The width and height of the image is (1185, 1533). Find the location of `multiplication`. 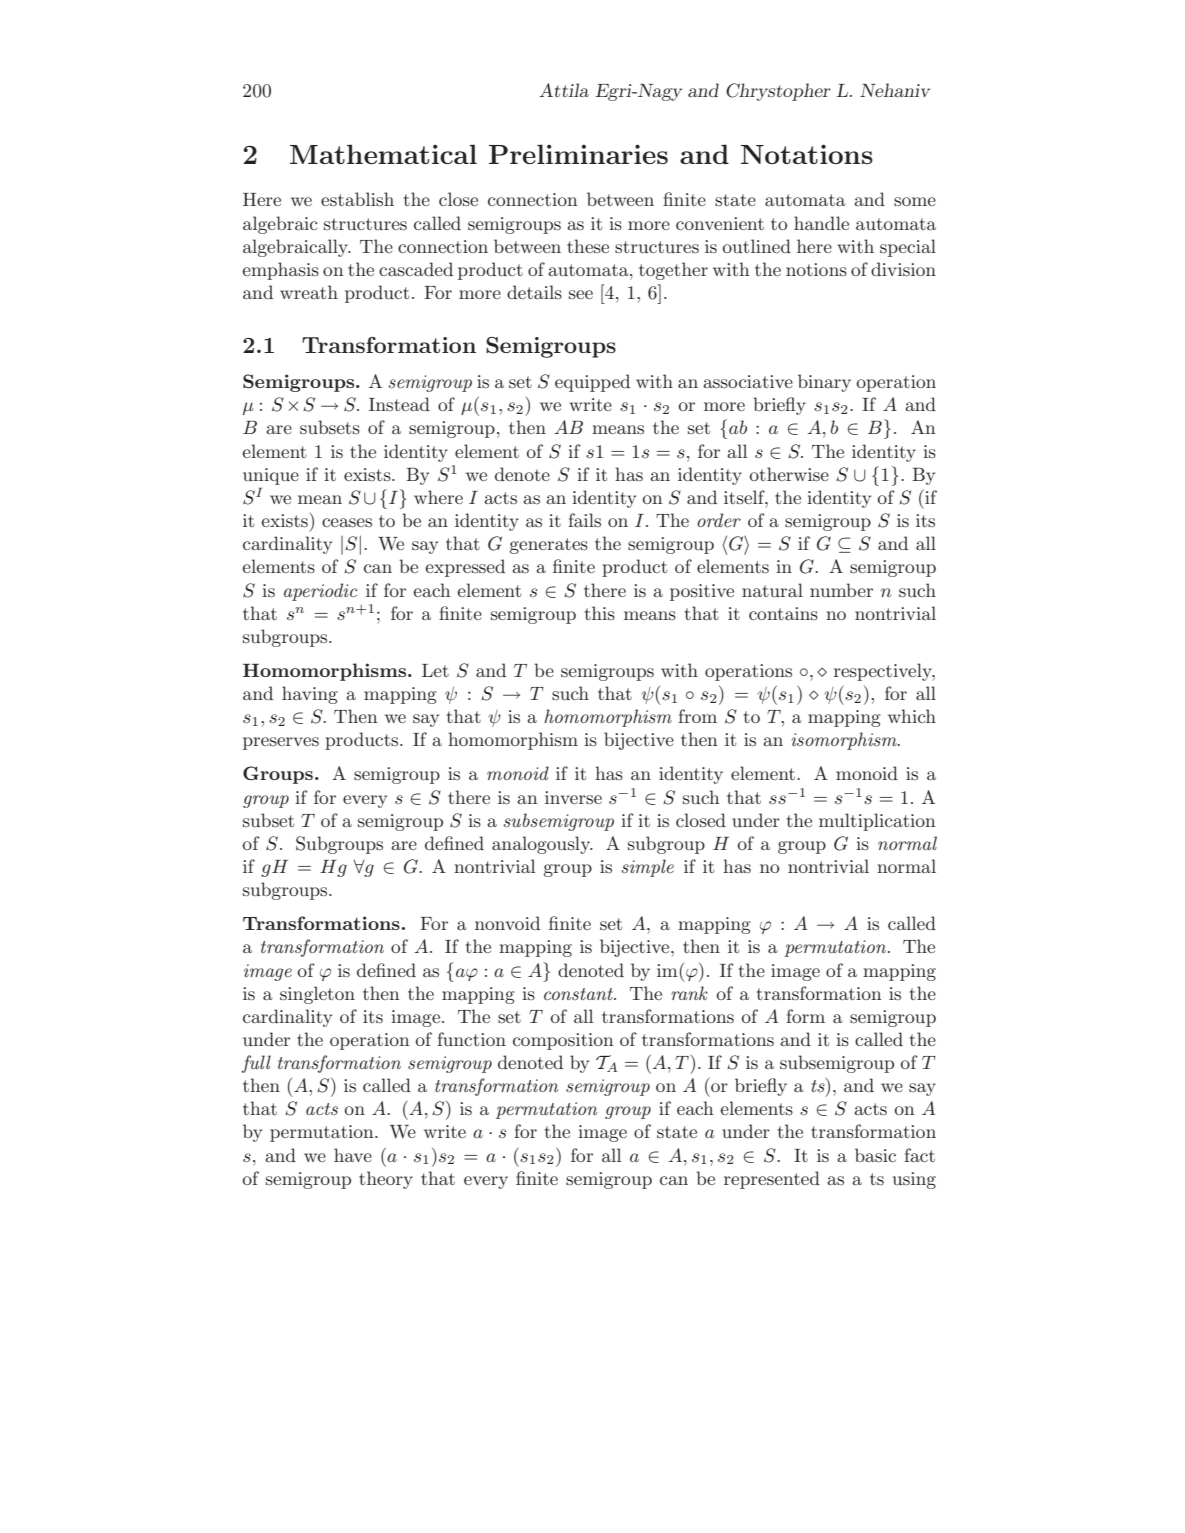

multiplication is located at coordinates (877, 822).
